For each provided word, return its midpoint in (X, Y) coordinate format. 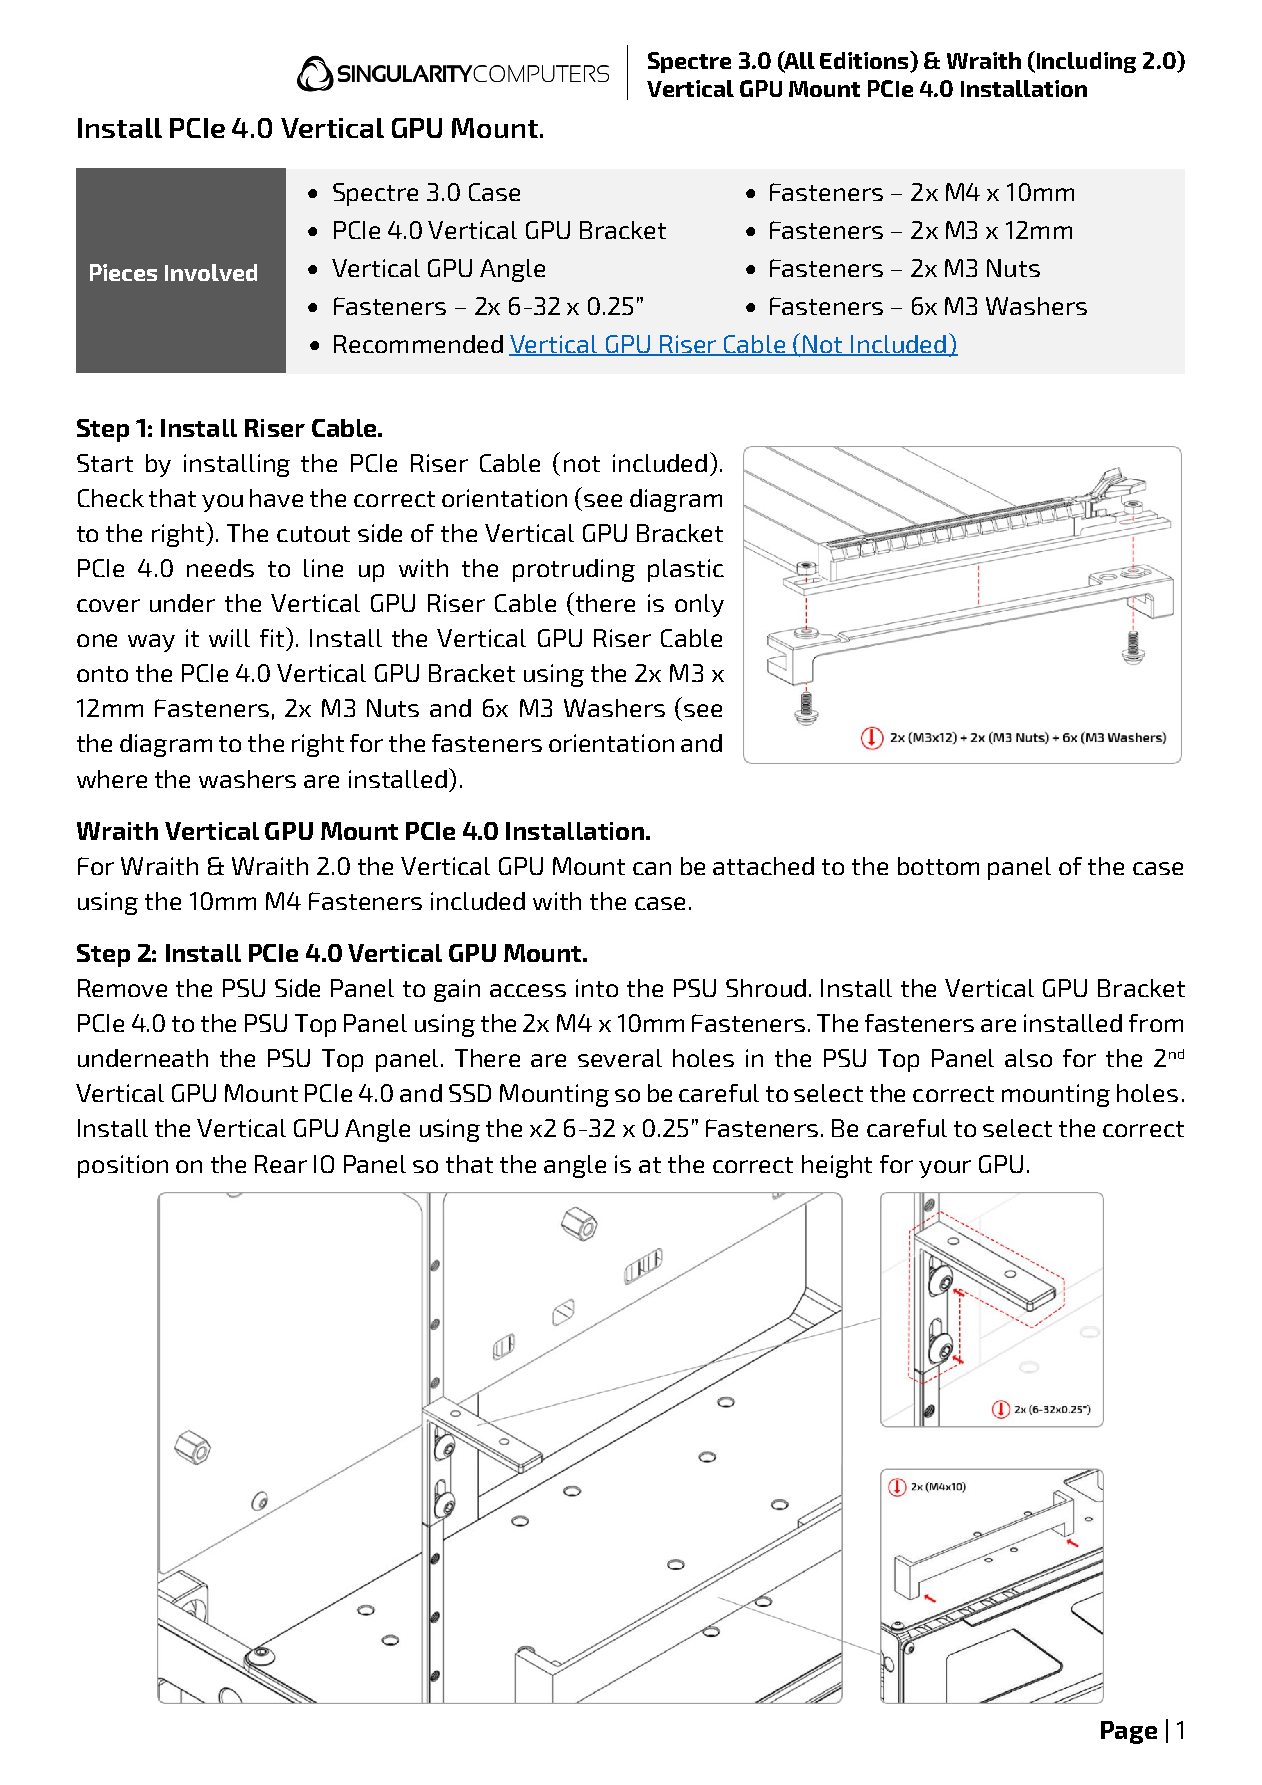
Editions (865, 61)
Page (1129, 1732)
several (620, 1058)
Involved (211, 272)
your (945, 1169)
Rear (281, 1164)
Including (1086, 62)
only (699, 605)
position (123, 1166)
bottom (938, 866)
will (229, 638)
